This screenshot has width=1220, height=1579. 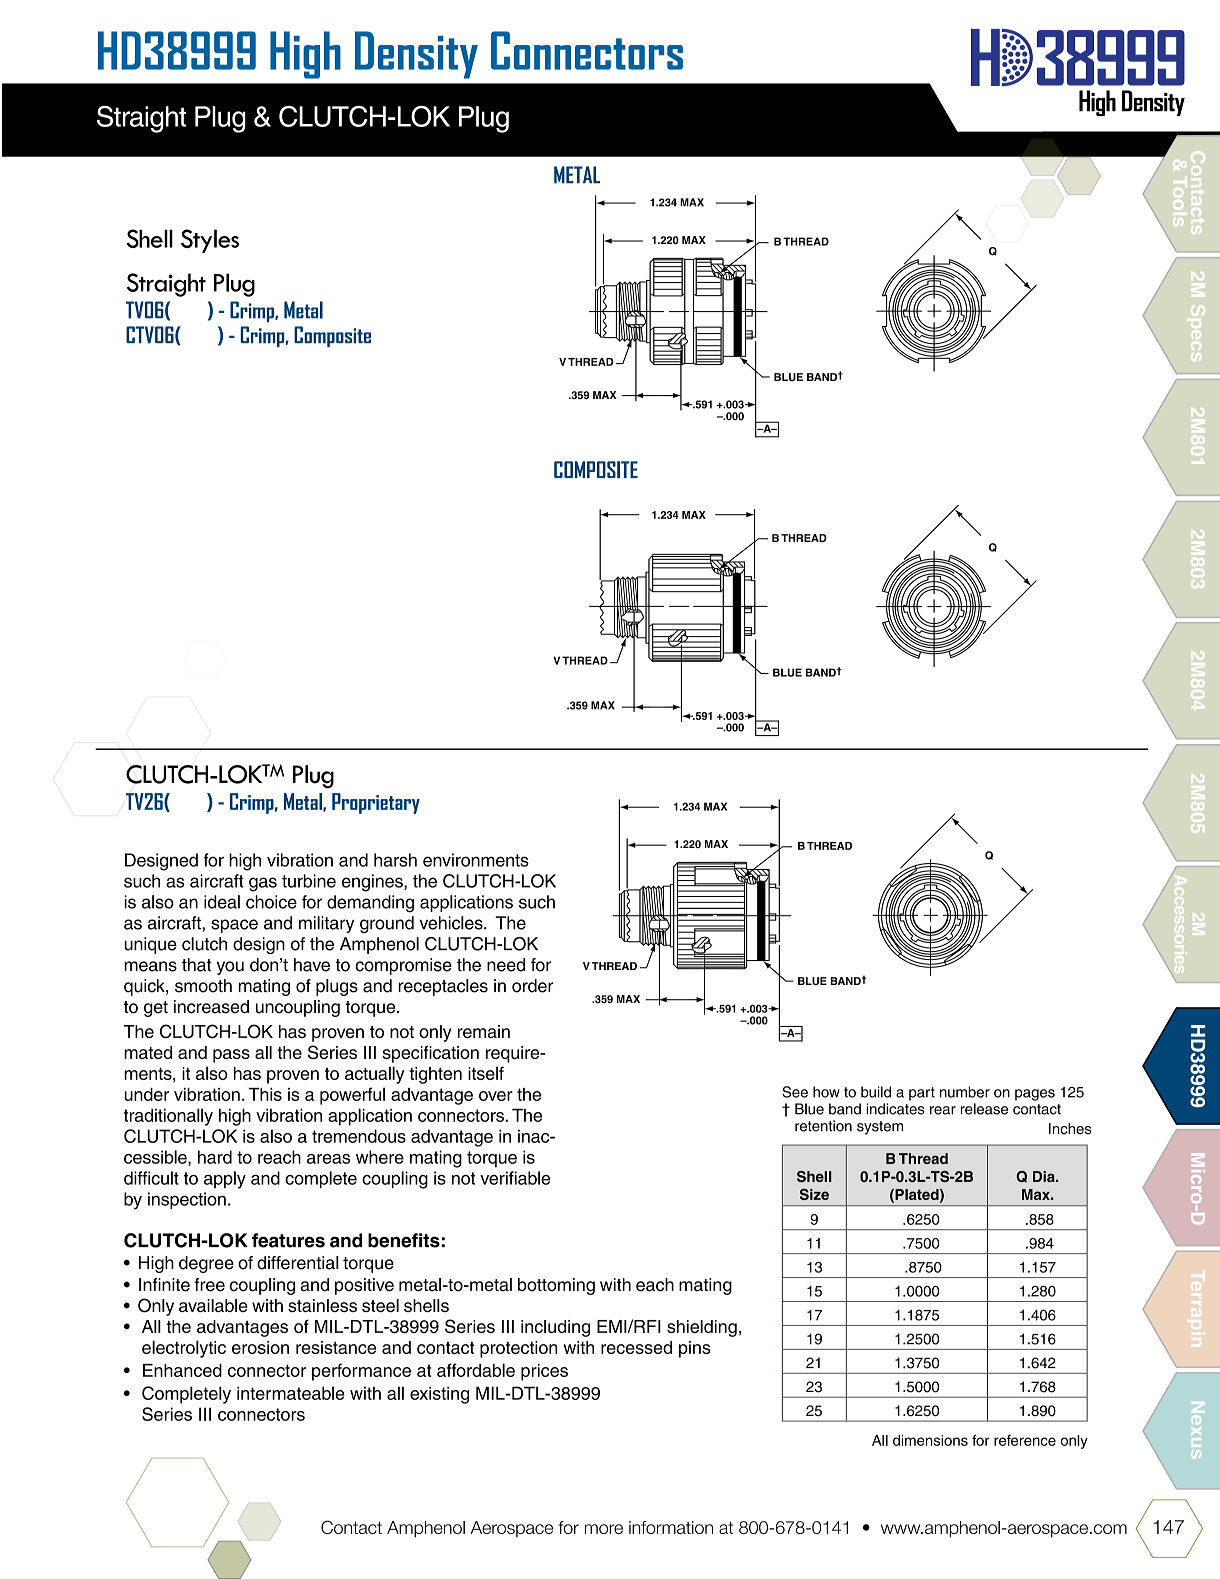 I want to click on gas, so click(x=263, y=884).
